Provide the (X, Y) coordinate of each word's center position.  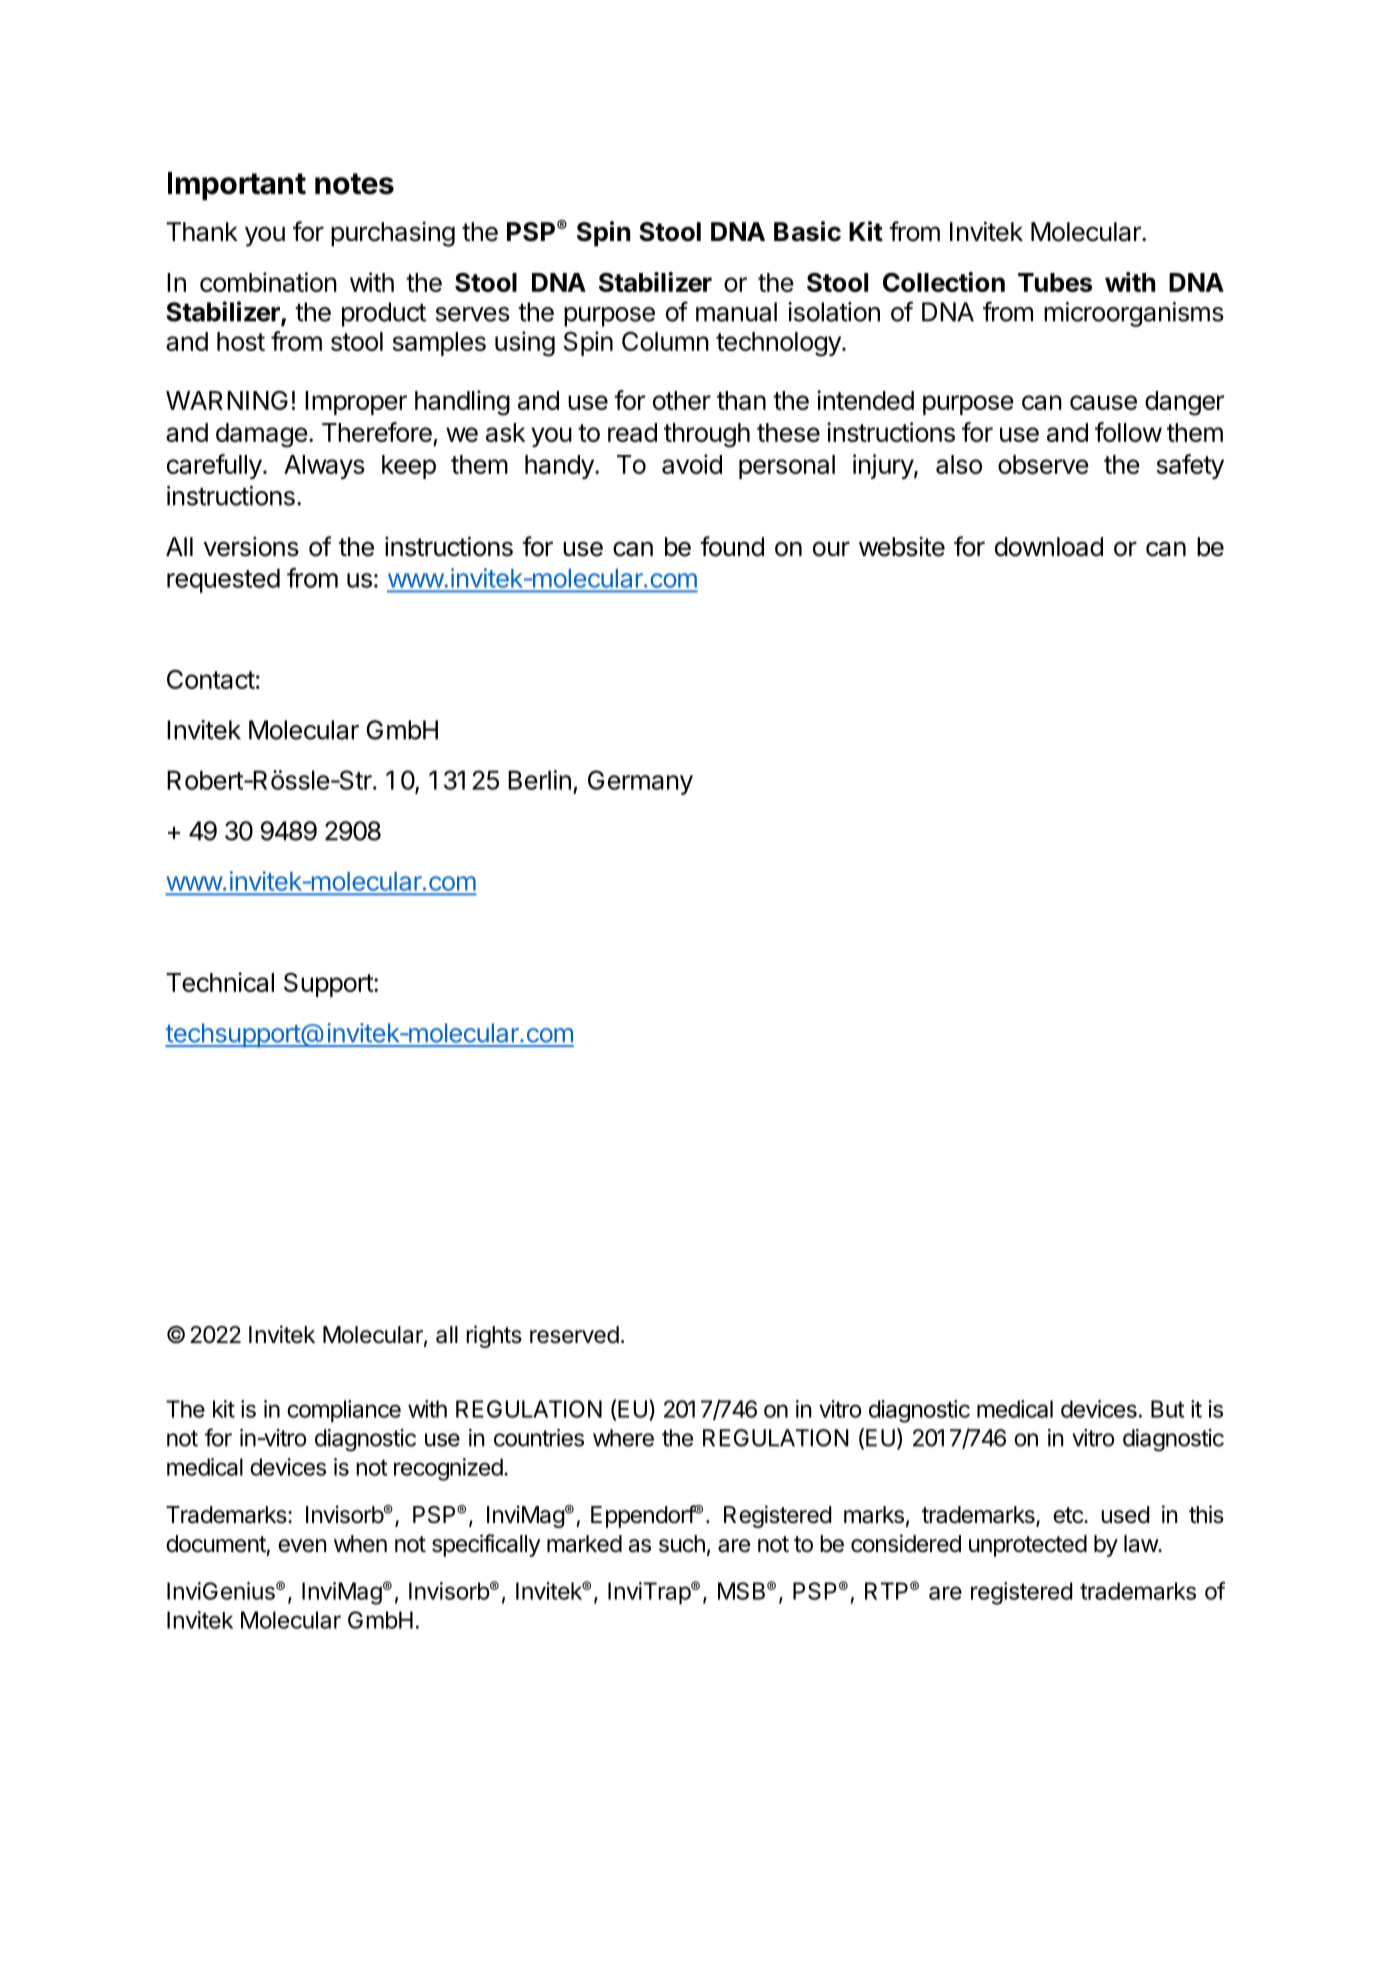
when (360, 1544)
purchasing (393, 234)
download (1049, 547)
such (682, 1544)
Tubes (1055, 282)
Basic (807, 231)
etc (1069, 1515)
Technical (220, 982)
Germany (640, 782)
